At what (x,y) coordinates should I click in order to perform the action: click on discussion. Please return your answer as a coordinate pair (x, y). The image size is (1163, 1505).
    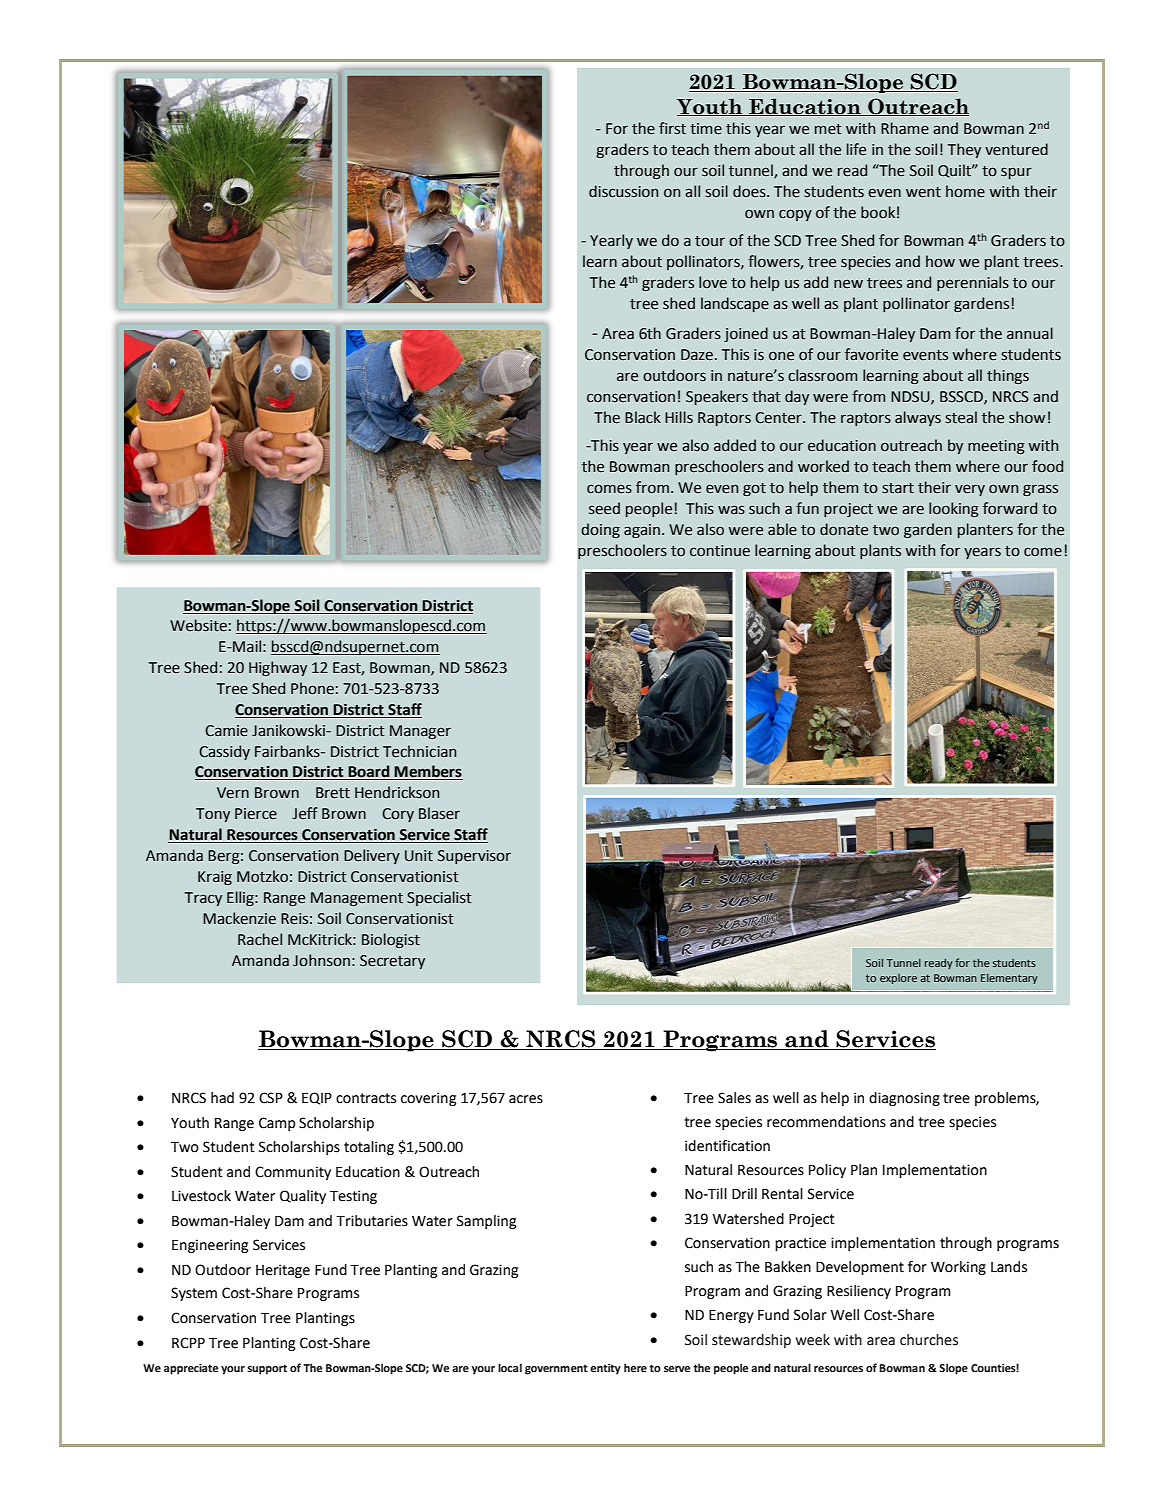
    Looking at the image, I should click on (623, 191).
